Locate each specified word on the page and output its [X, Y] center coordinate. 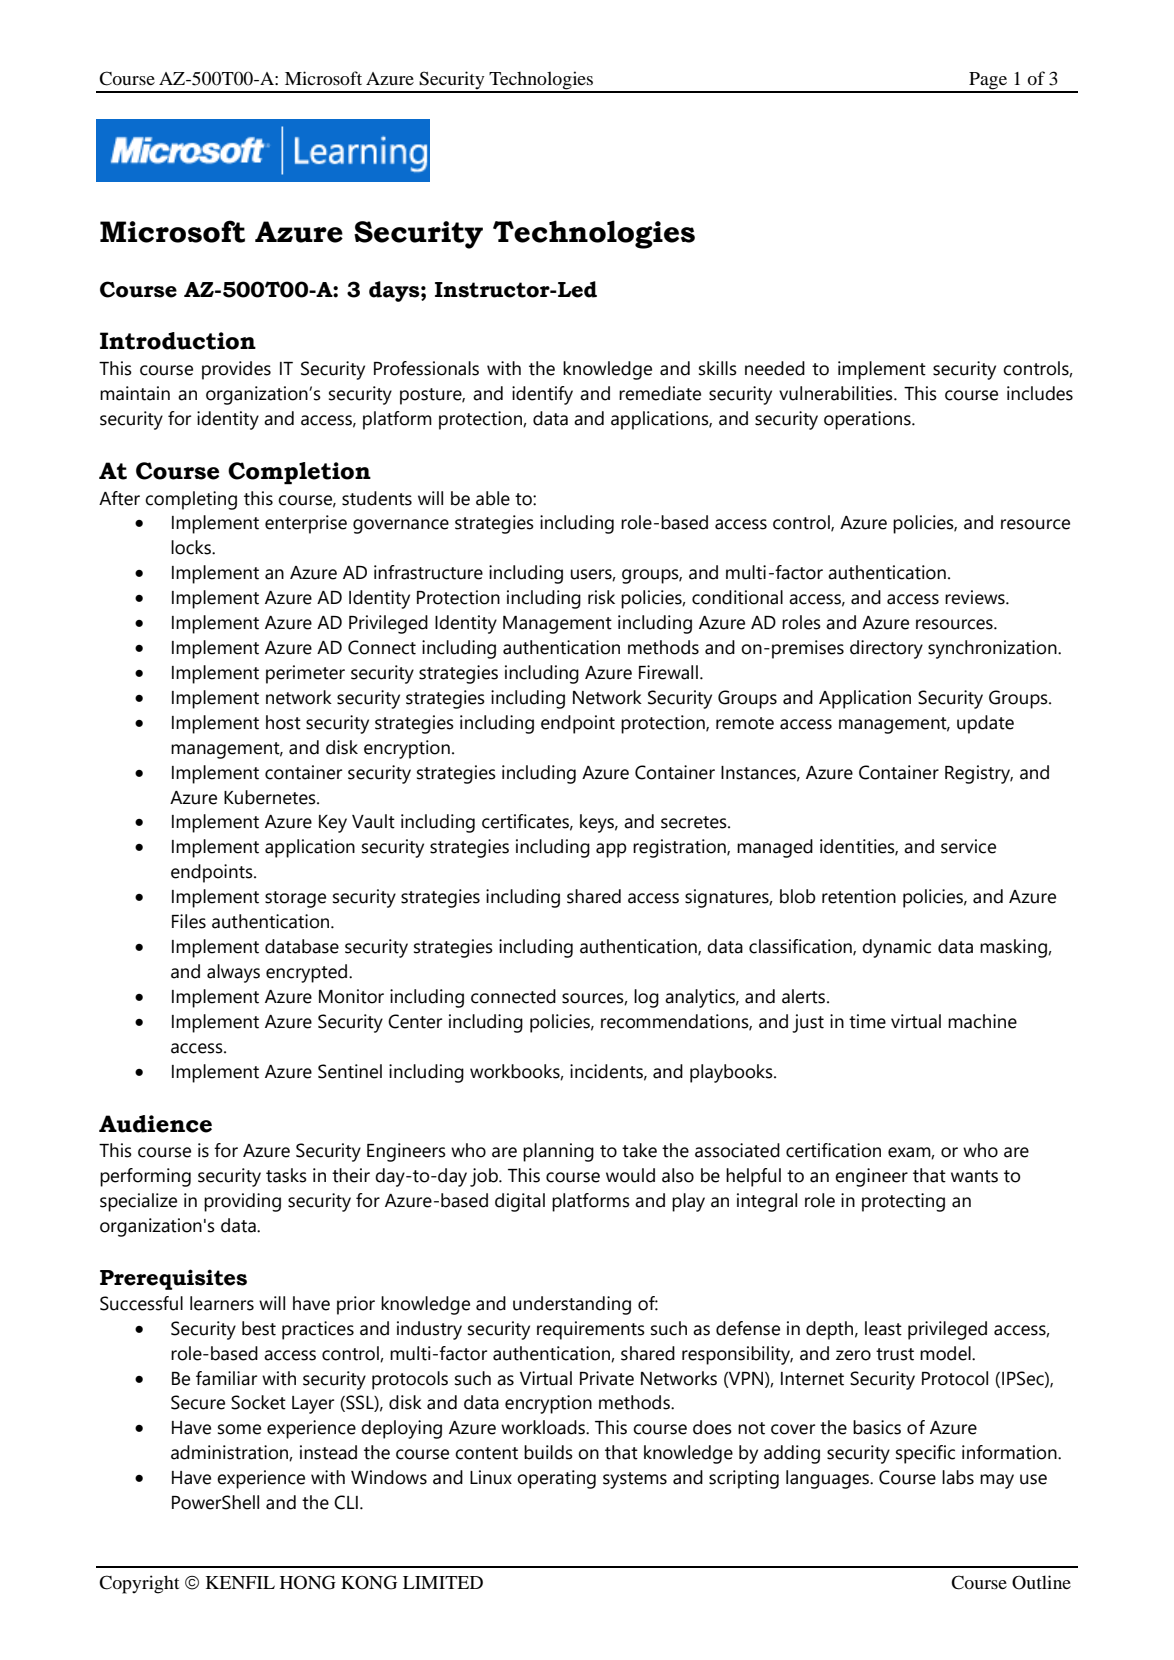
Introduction [178, 341]
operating [556, 1479]
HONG [308, 1582]
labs [958, 1477]
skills [718, 368]
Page [988, 82]
